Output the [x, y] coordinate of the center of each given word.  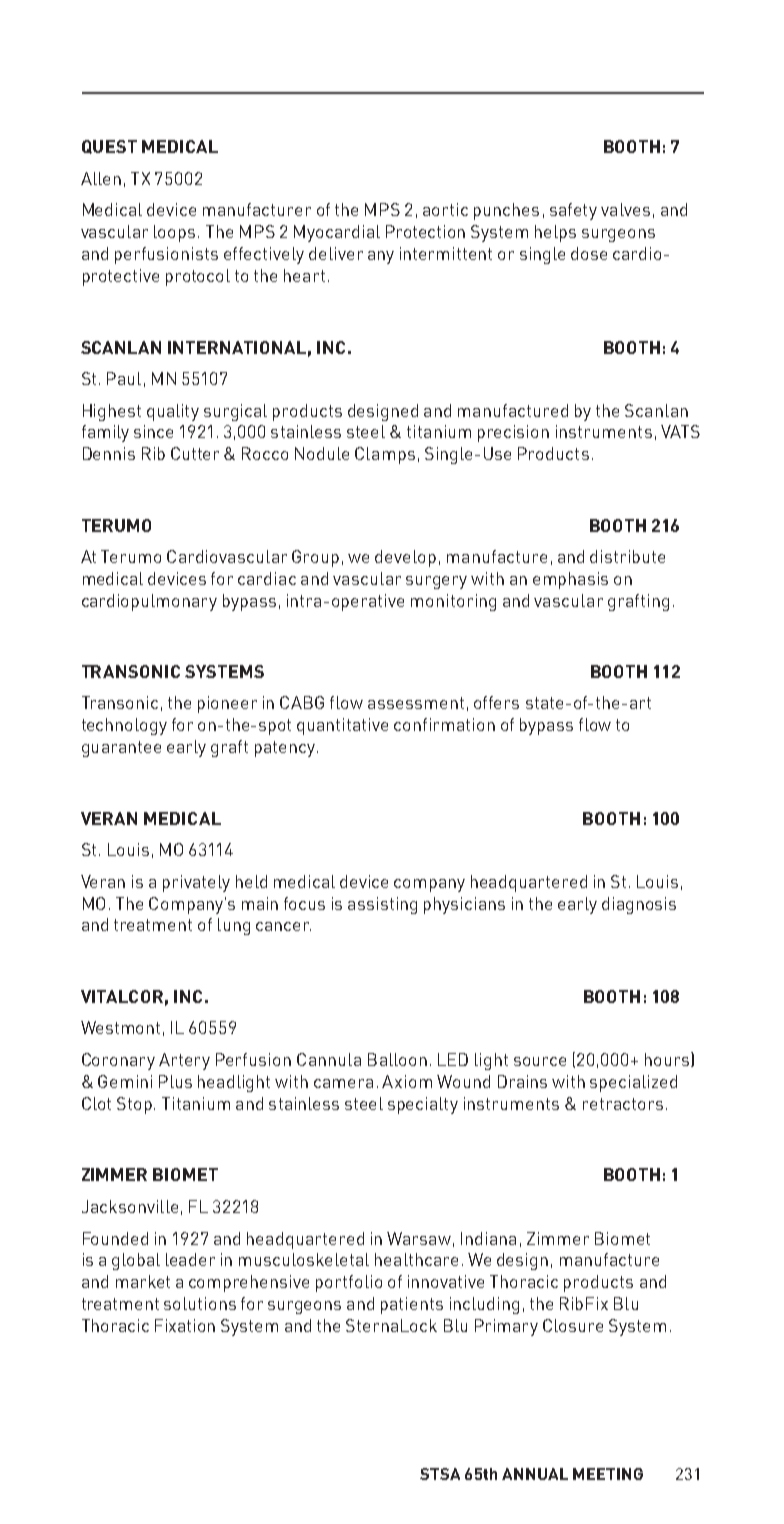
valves [625, 209]
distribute [627, 556]
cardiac [267, 578]
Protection [425, 231]
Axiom [407, 1081]
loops [174, 233]
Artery [184, 1061]
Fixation [185, 1325]
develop [405, 558]
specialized [633, 1083]
